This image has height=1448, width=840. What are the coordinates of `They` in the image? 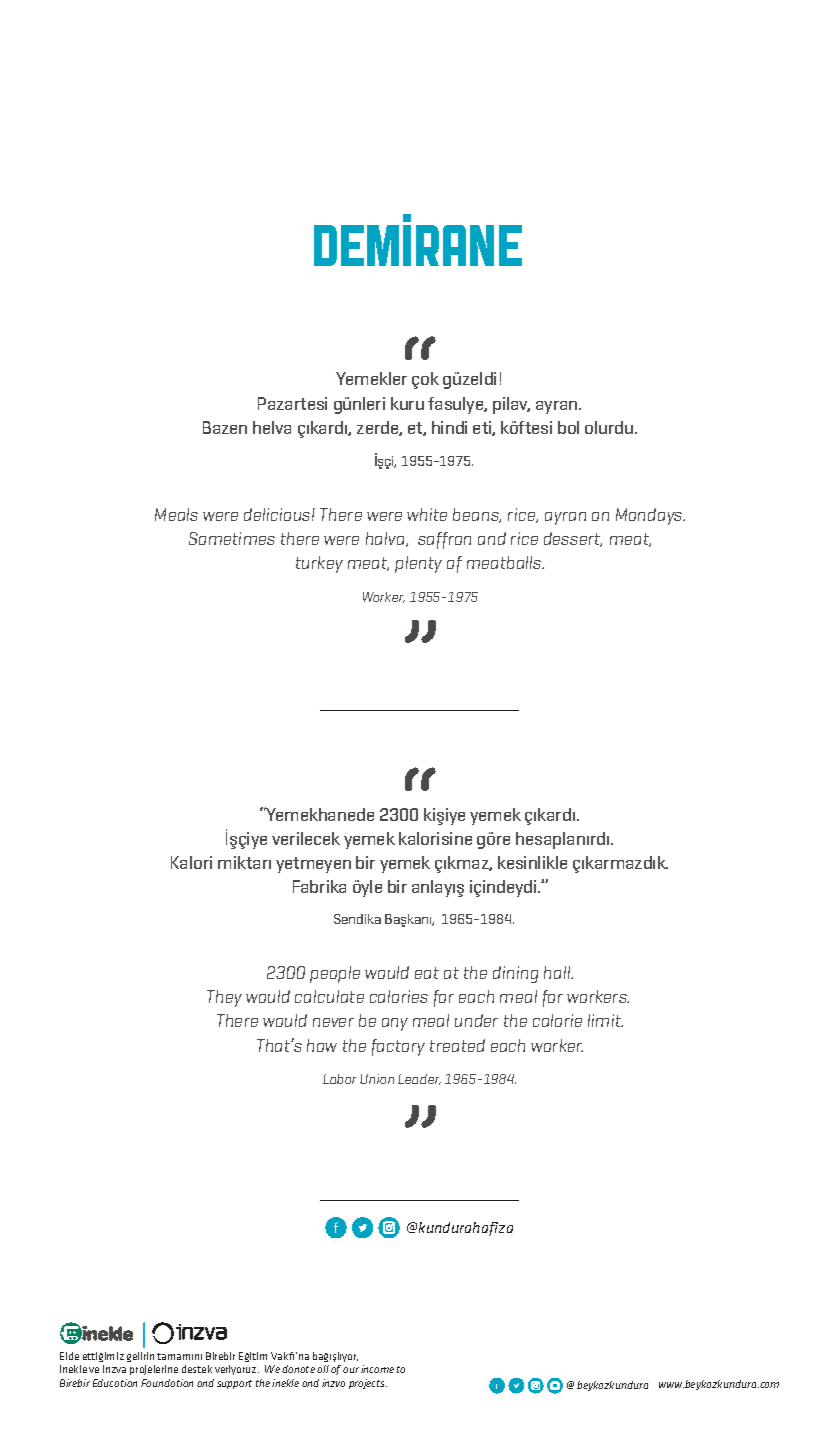 It's located at (224, 998).
